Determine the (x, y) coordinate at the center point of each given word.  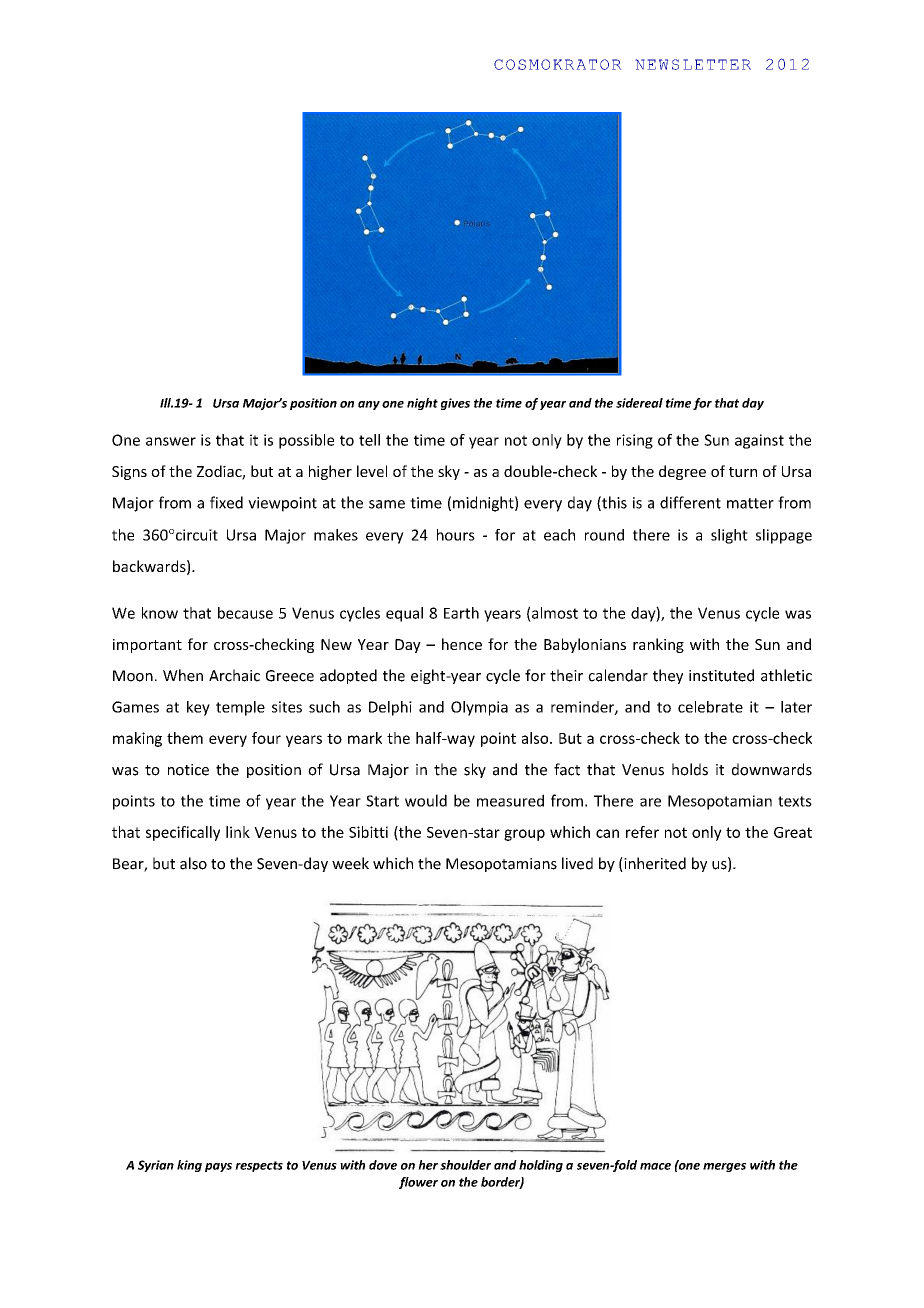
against (759, 441)
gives (455, 404)
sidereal (639, 403)
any (369, 405)
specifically (183, 833)
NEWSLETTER (693, 64)
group (524, 835)
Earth (461, 613)
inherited (654, 864)
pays (218, 1167)
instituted (721, 675)
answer (171, 441)
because (245, 613)
